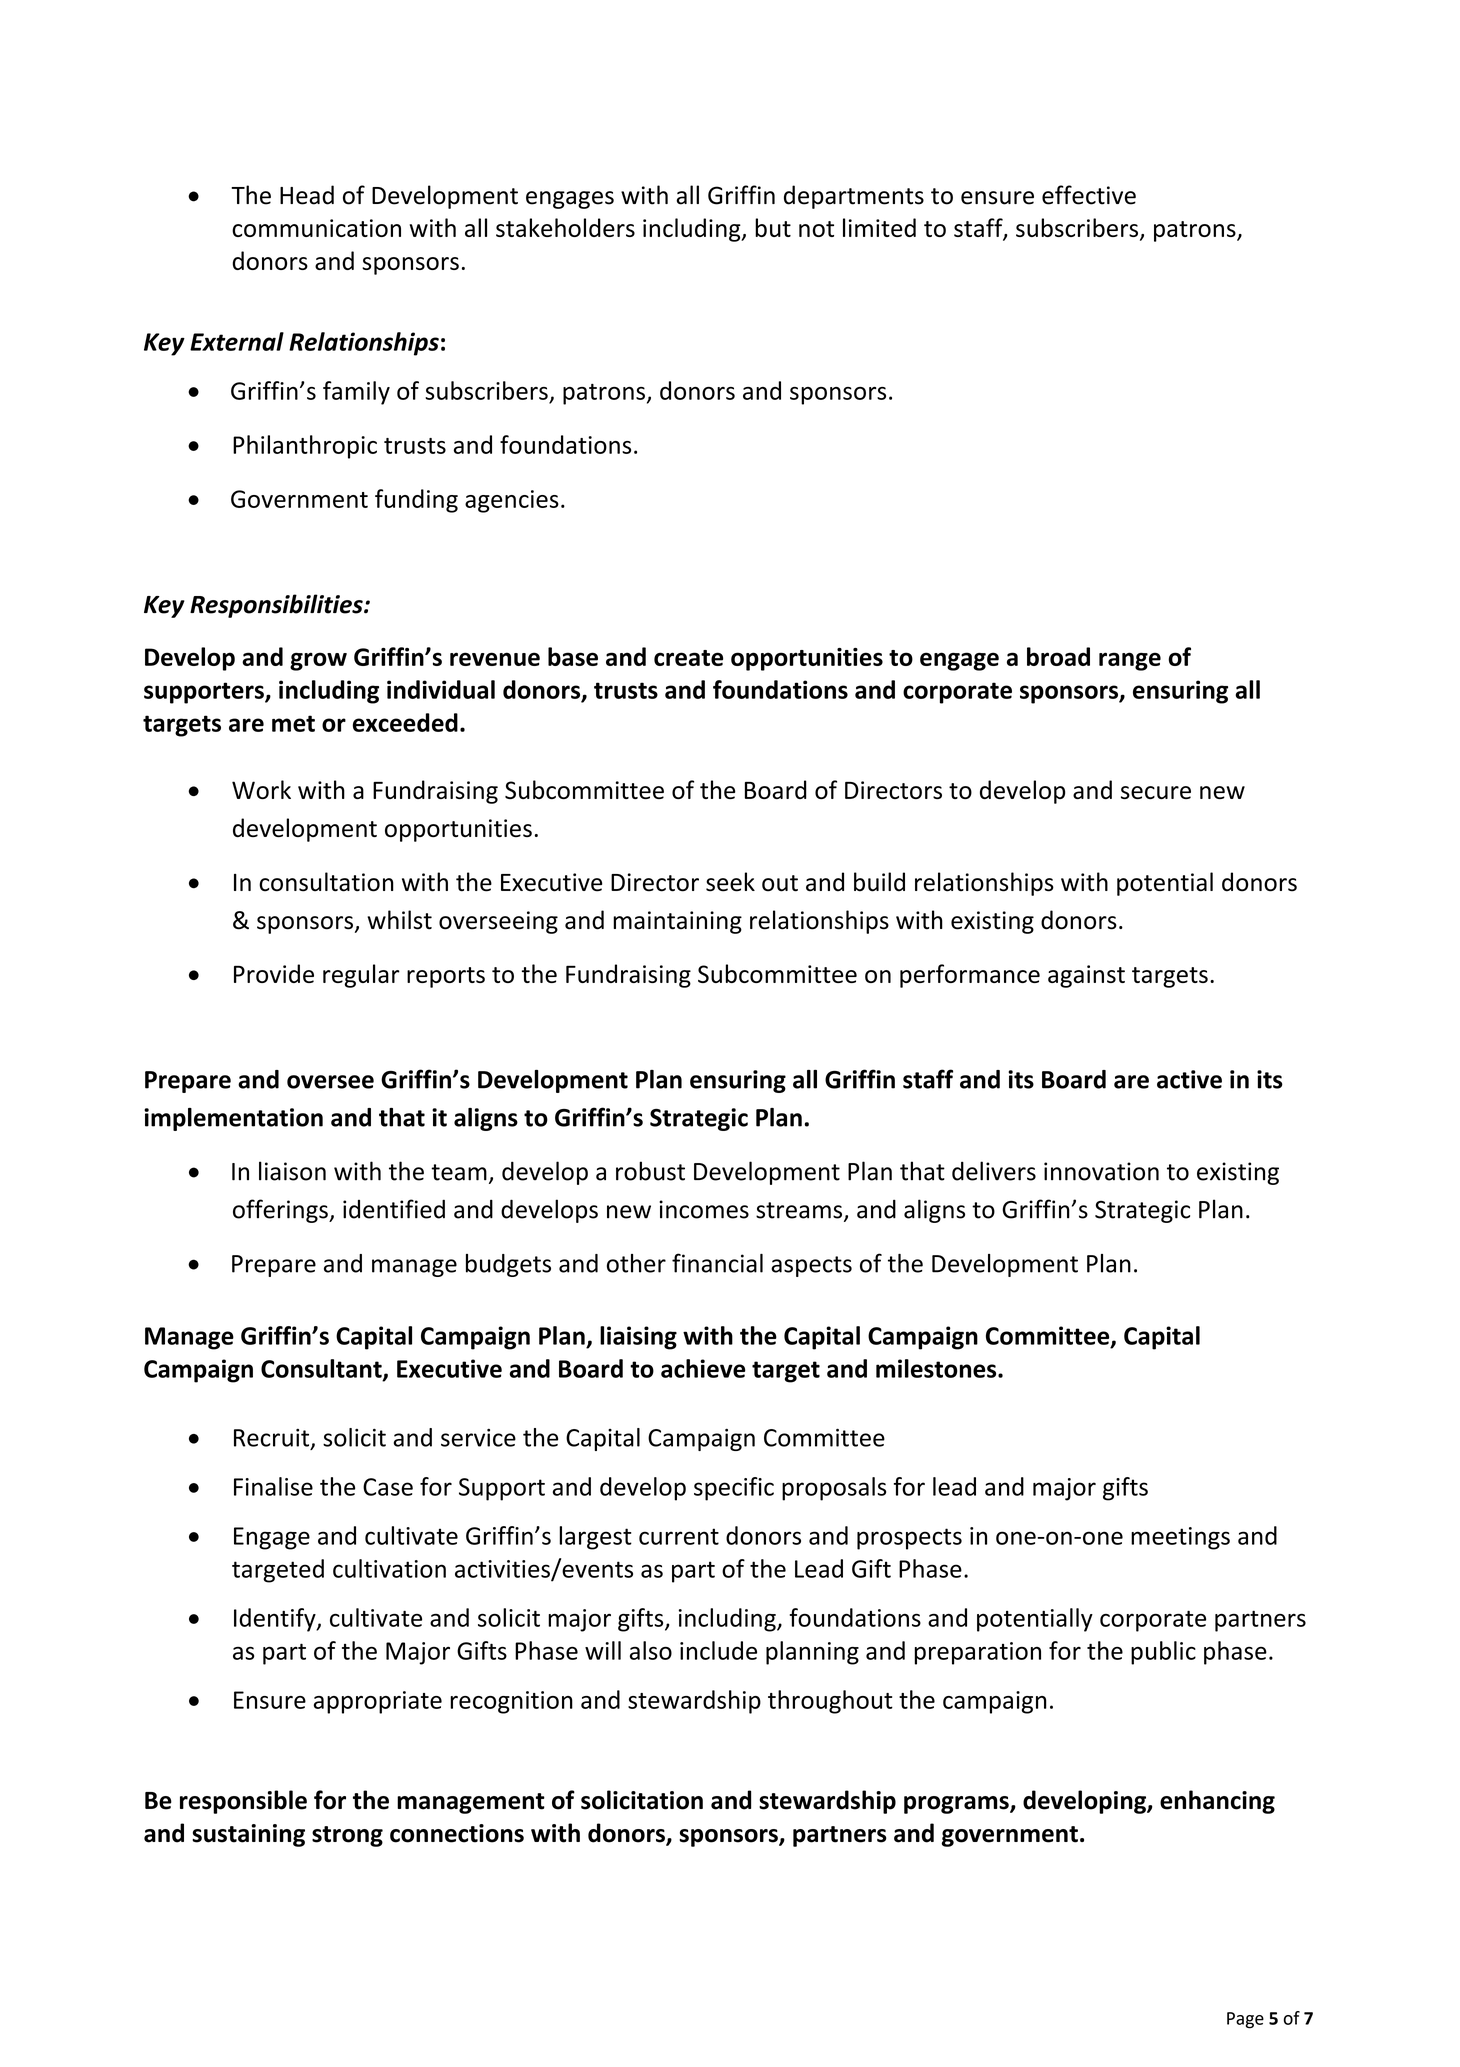 This screenshot has height=2067, width=1460. I want to click on programs, so click(957, 1805).
